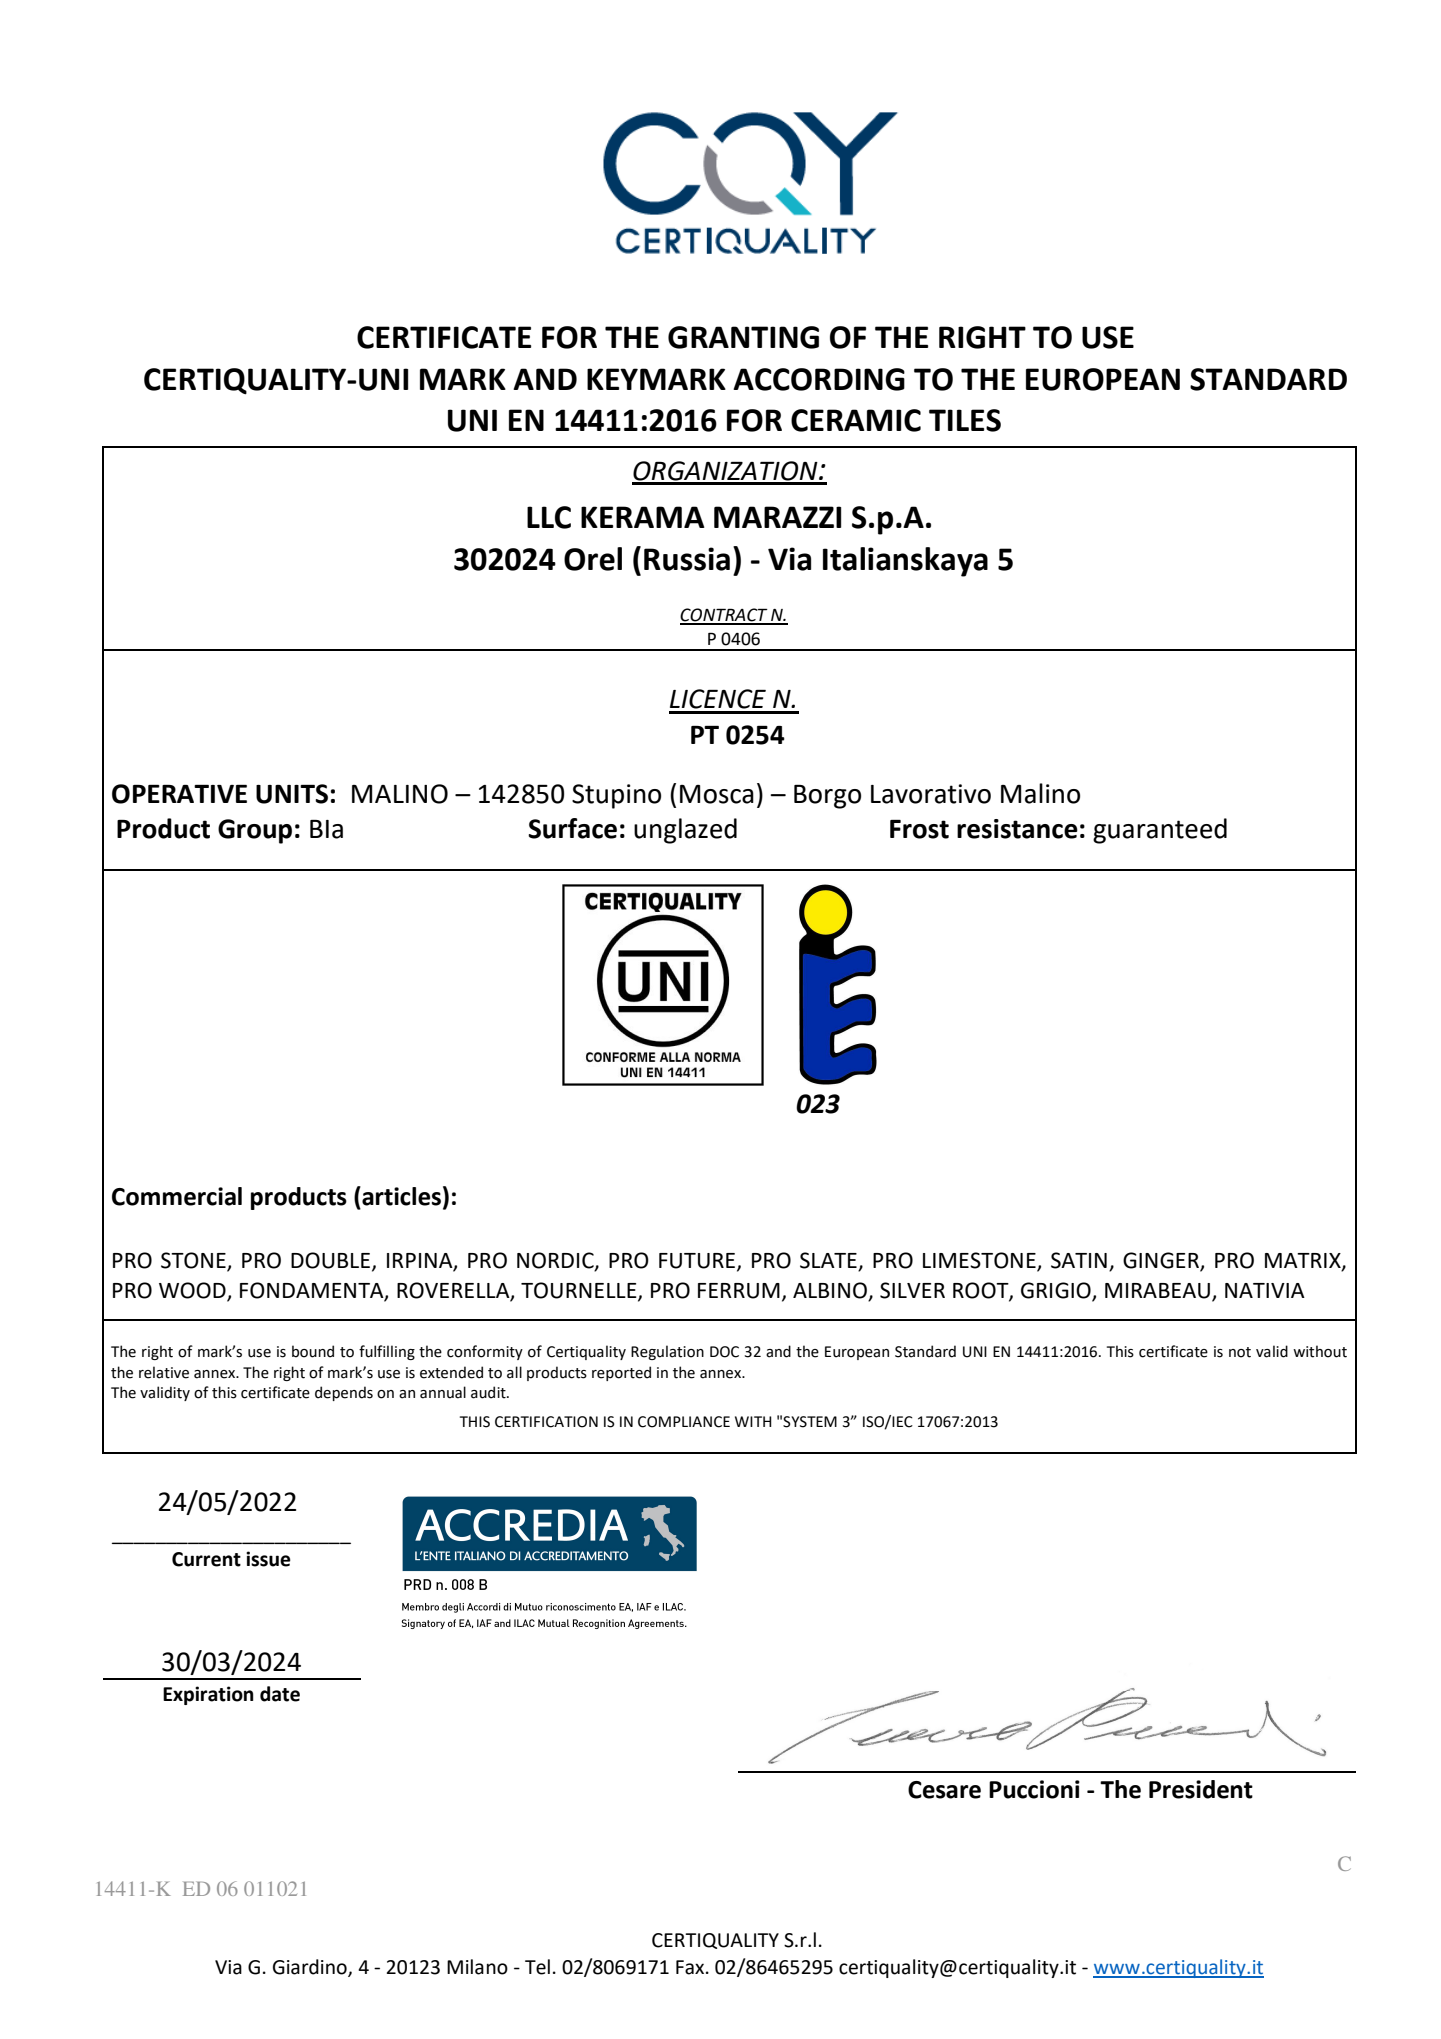  What do you see at coordinates (965, 420) in the document?
I see `TILES` at bounding box center [965, 420].
